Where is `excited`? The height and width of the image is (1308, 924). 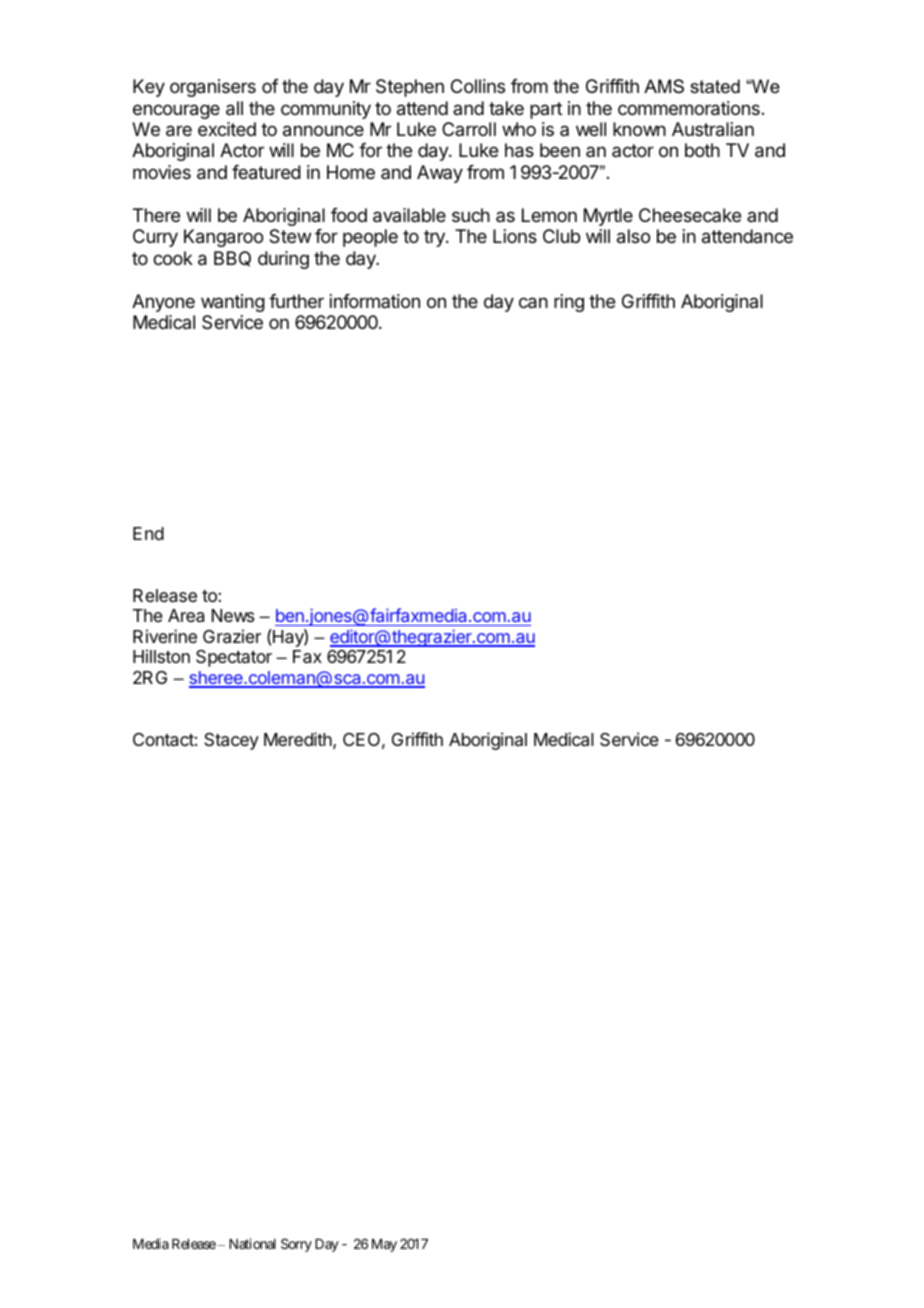
excited is located at coordinates (227, 129).
